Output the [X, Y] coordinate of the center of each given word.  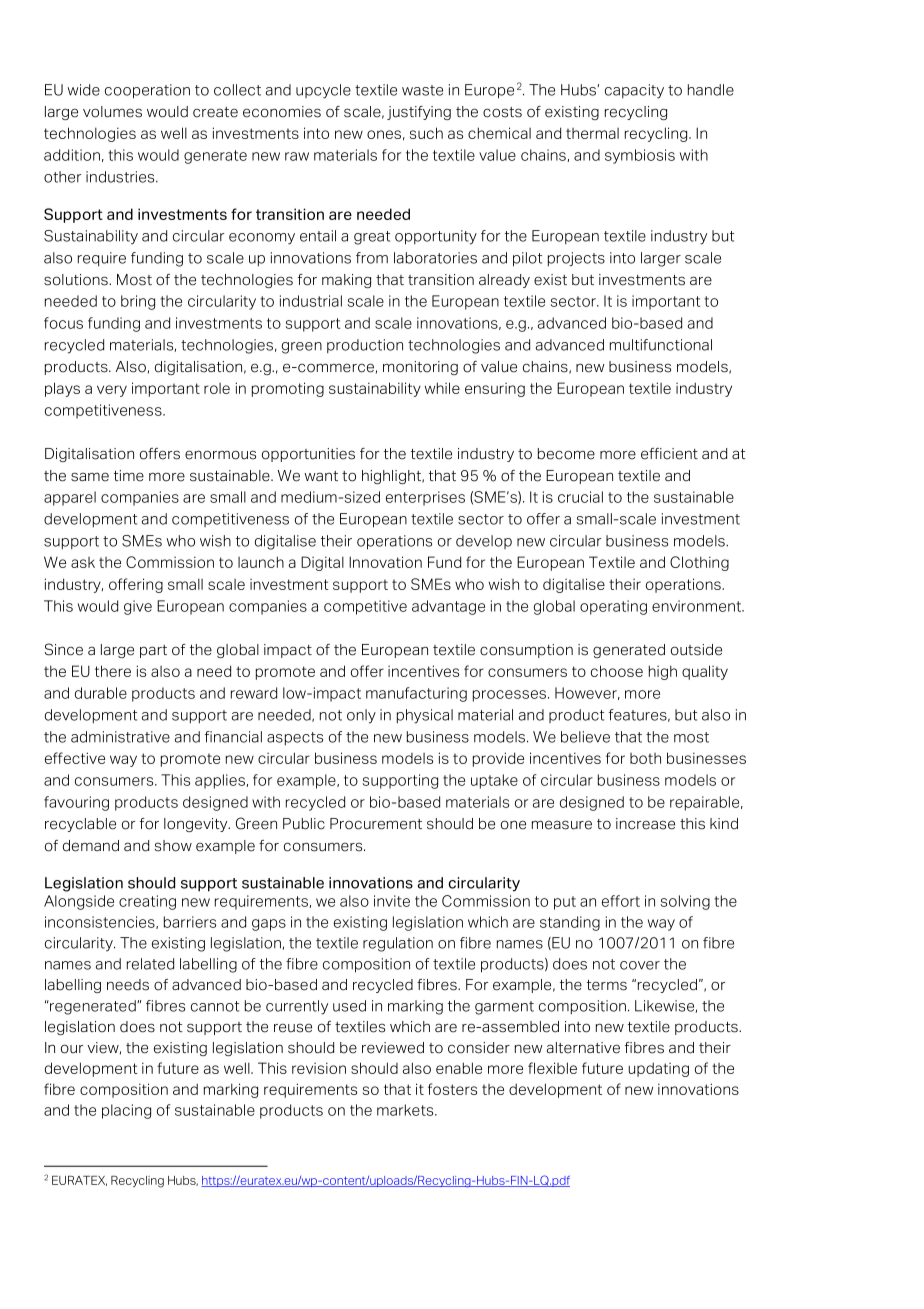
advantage [448, 607]
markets [406, 1110]
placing [126, 1111]
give [138, 607]
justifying [419, 113]
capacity [634, 91]
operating [613, 607]
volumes [112, 112]
